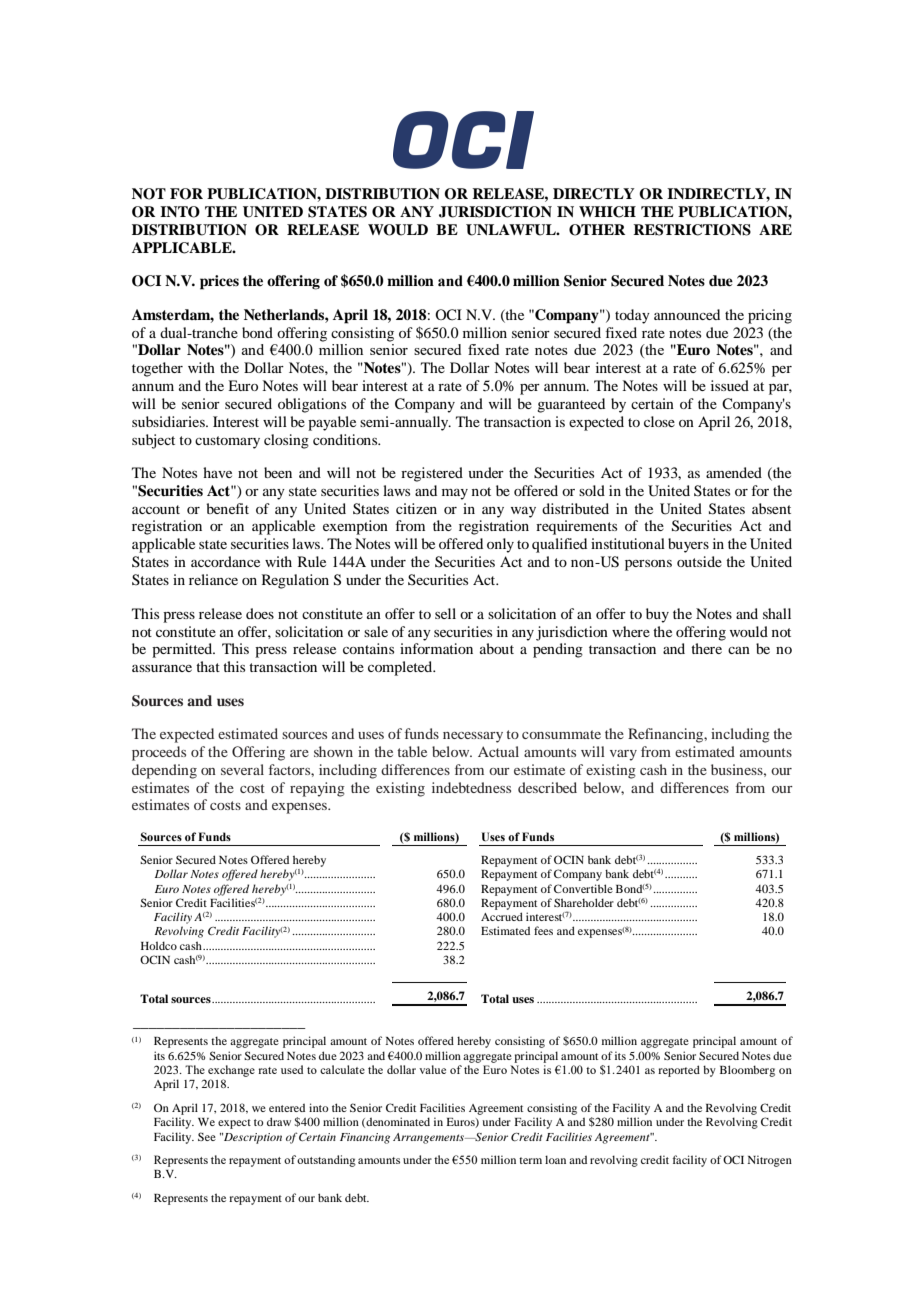 This document has height=1308, width=924. What do you see at coordinates (688, 545) in the document?
I see `buyers` at bounding box center [688, 545].
